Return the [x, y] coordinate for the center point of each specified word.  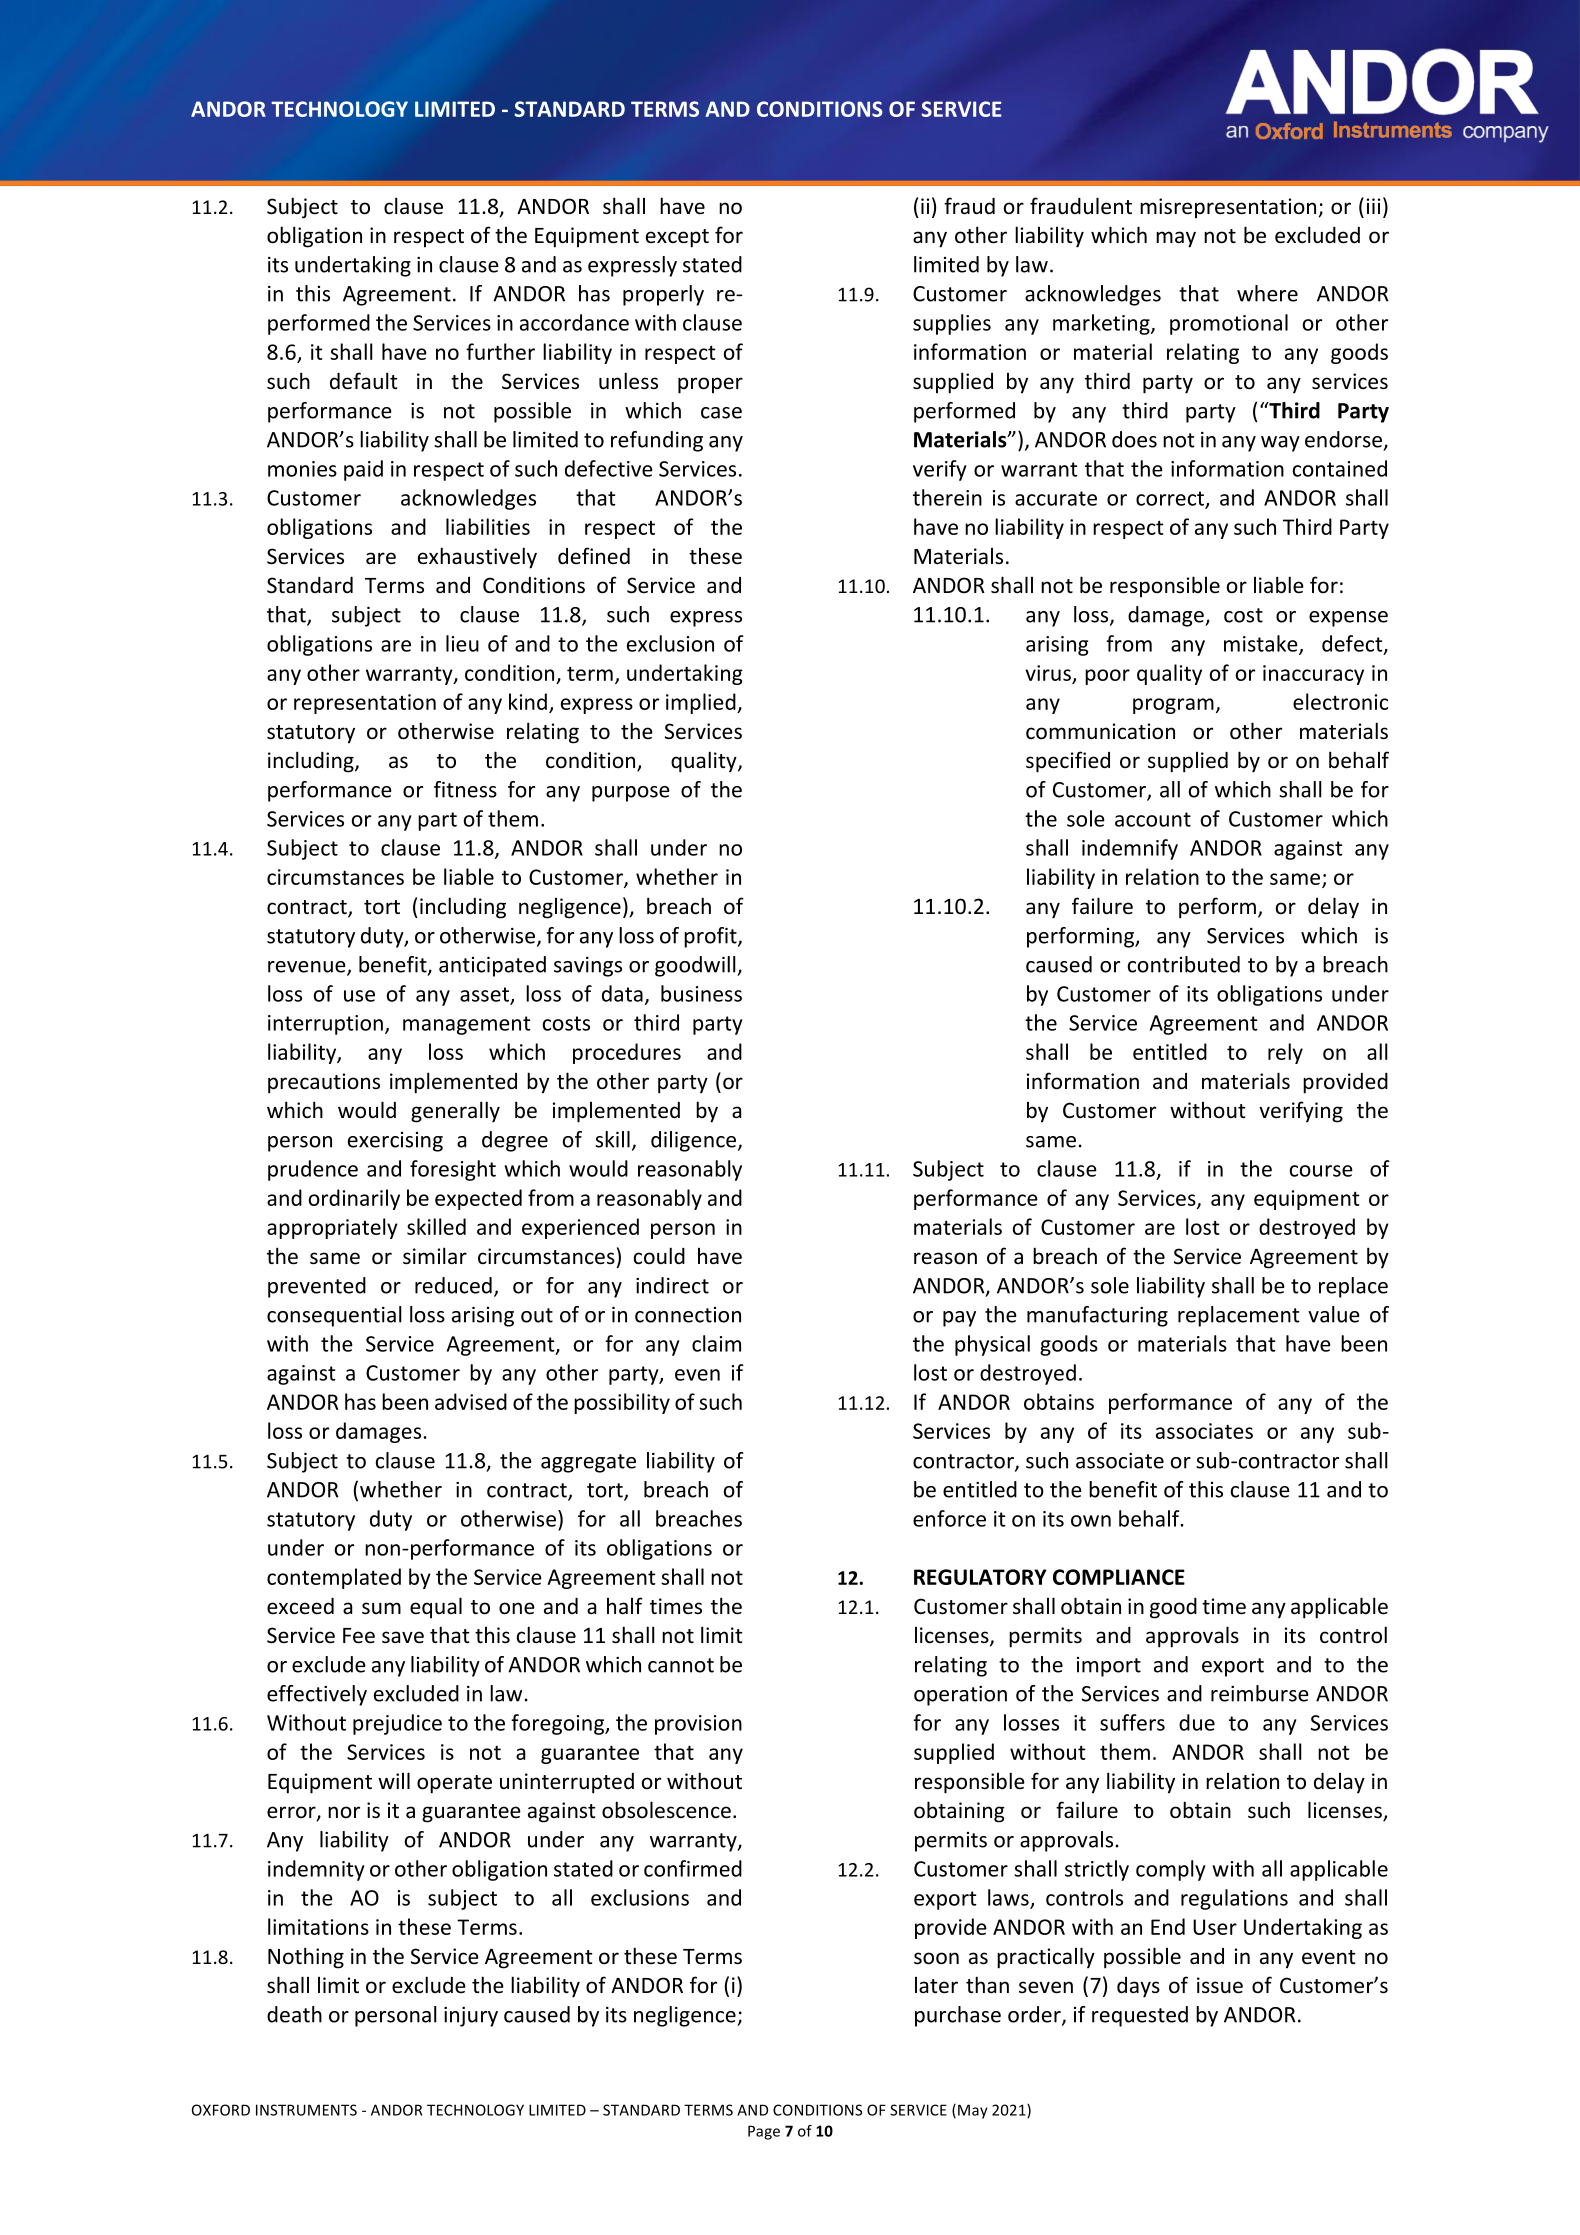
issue [1220, 1985]
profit [711, 937]
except [677, 238]
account [1153, 819]
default [364, 381]
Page [764, 2132]
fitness [465, 789]
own [1091, 1521]
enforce [949, 1518]
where [1267, 293]
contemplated [334, 1578]
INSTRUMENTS [306, 2110]
